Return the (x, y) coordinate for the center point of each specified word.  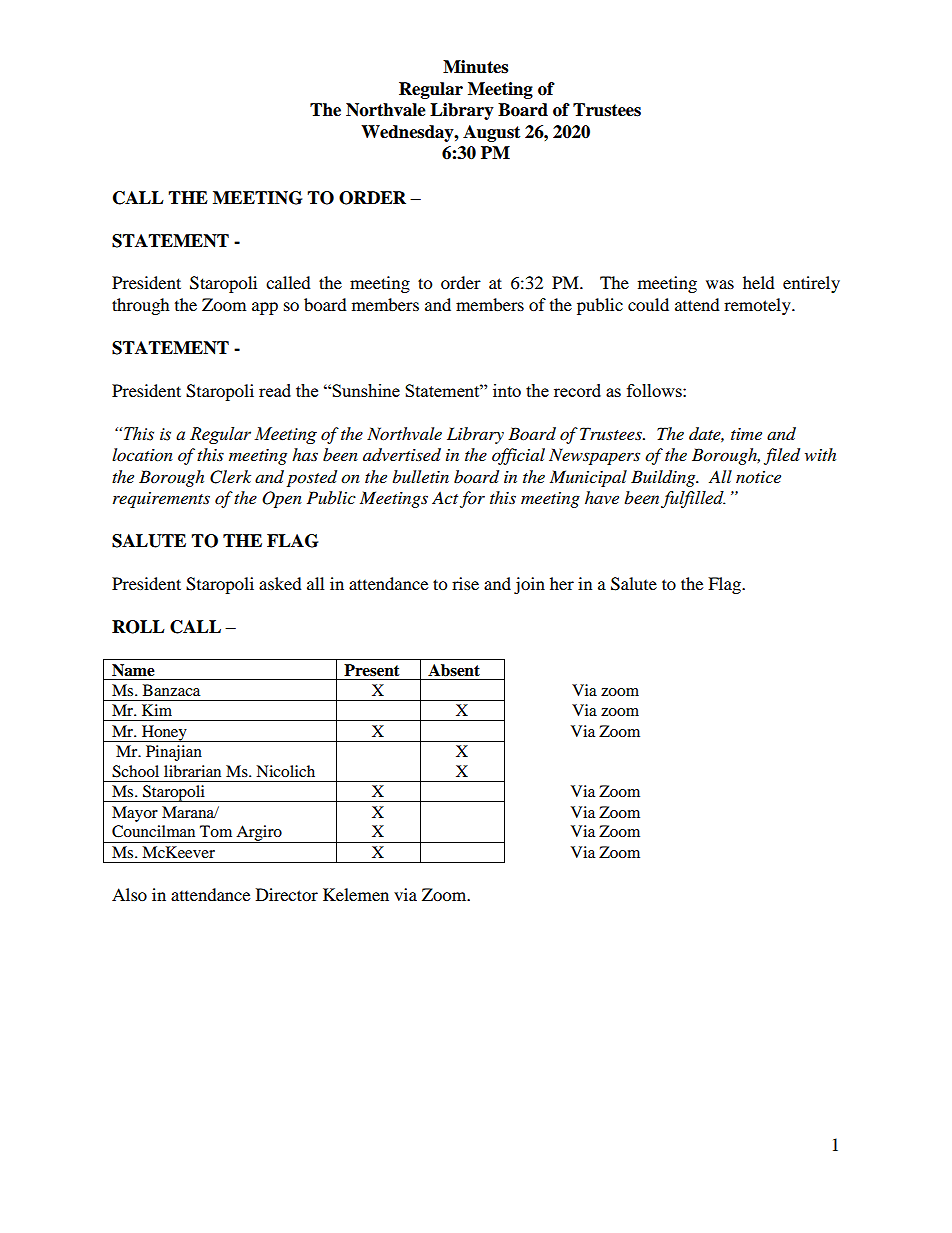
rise (465, 583)
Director (287, 894)
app (265, 308)
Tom (216, 831)
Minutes (475, 67)
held (759, 282)
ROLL (138, 627)
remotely (758, 306)
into (507, 390)
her (562, 583)
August (491, 133)
